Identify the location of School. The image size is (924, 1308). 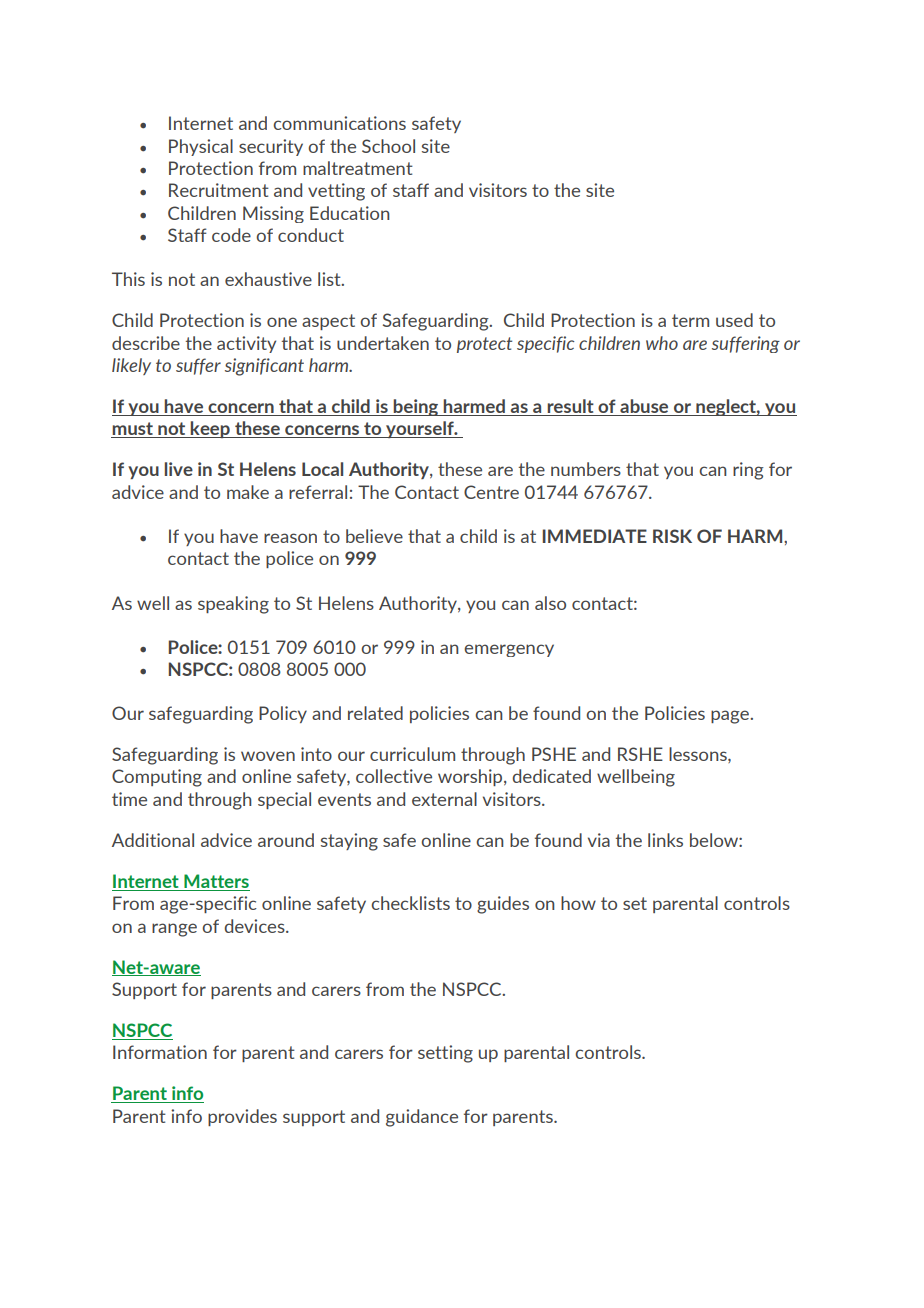
(388, 146).
